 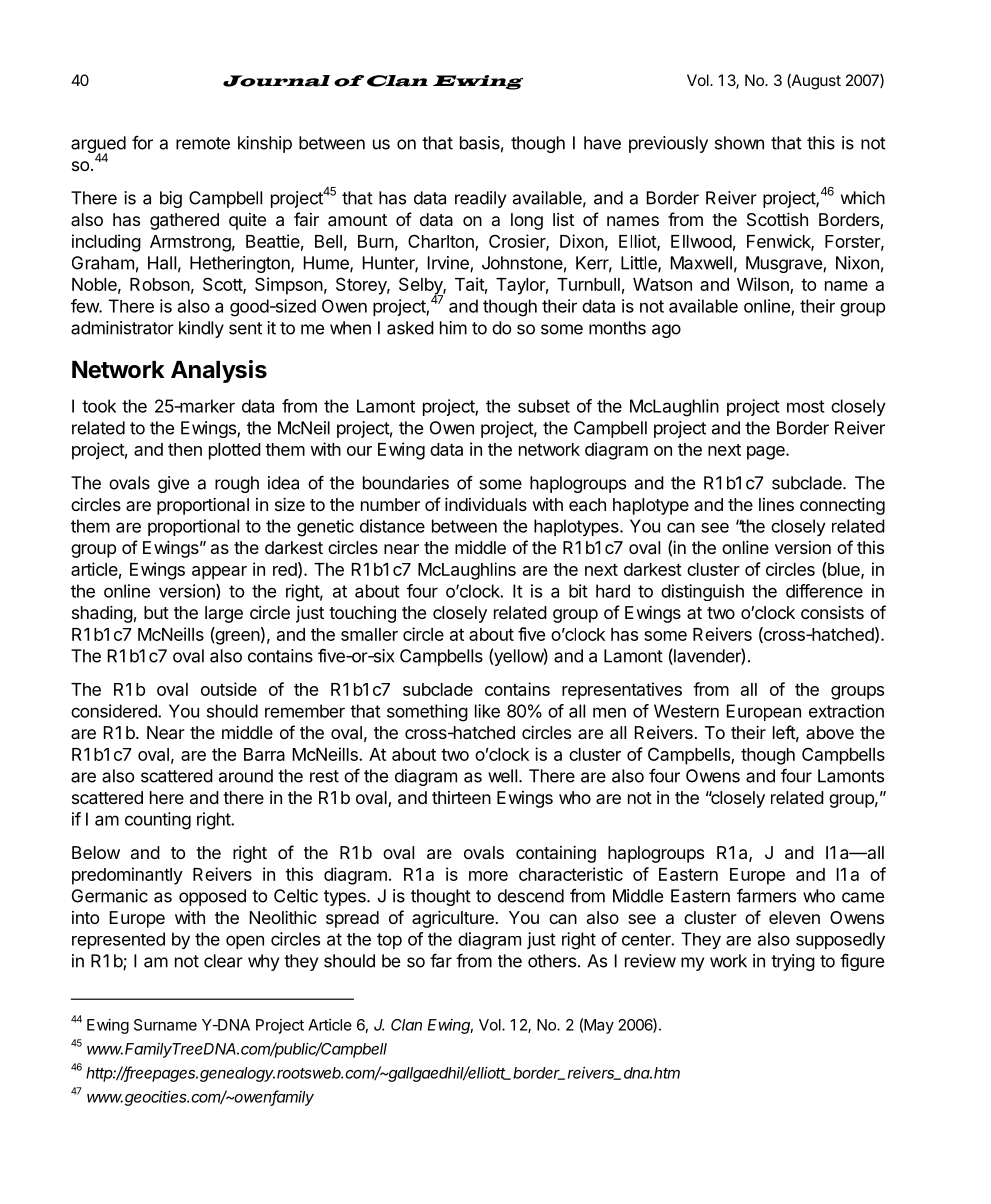 What do you see at coordinates (453, 919) in the page?
I see `agriculture` at bounding box center [453, 919].
